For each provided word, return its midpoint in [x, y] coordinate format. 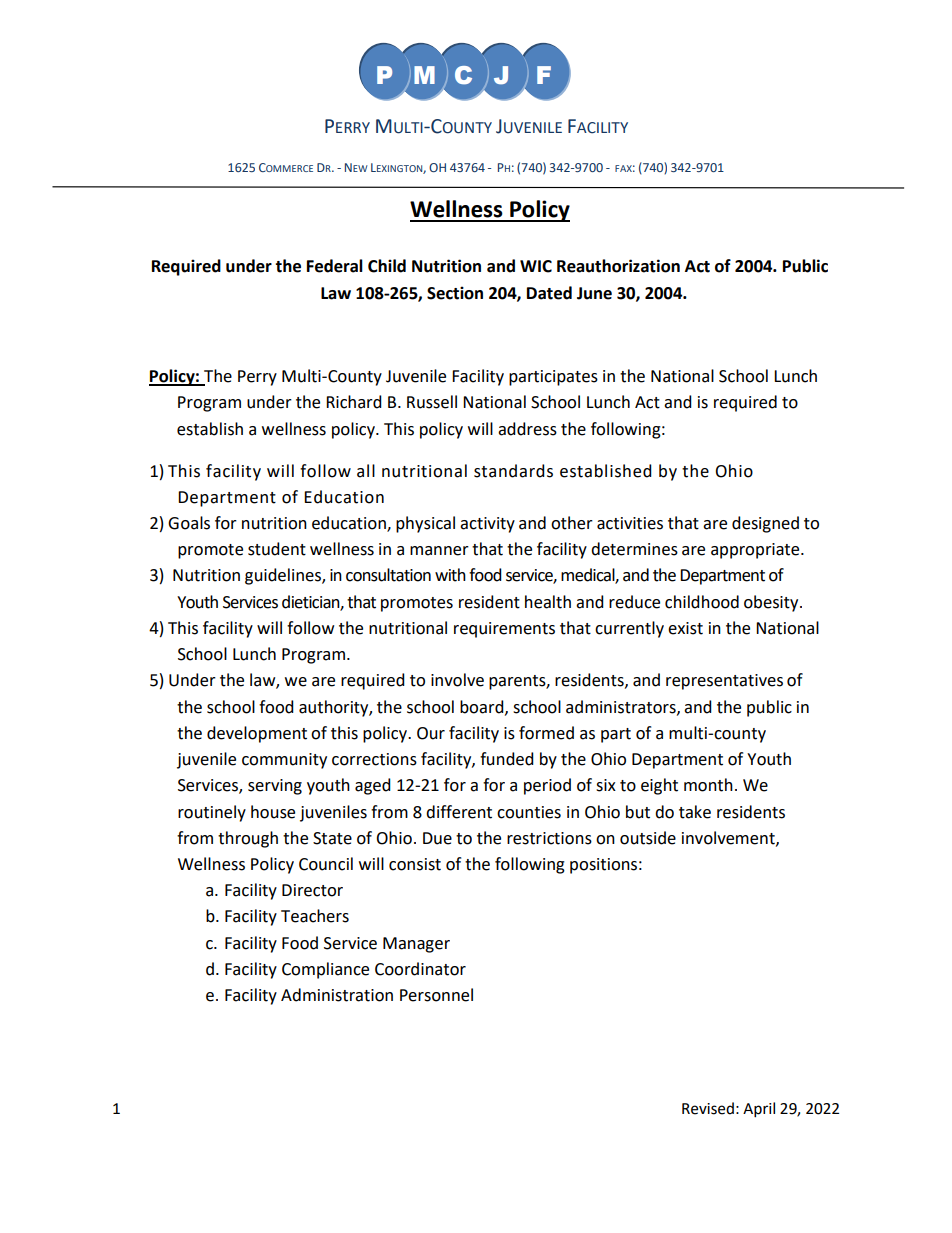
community [284, 761]
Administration [337, 995]
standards [513, 471]
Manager [416, 945]
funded [507, 759]
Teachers [315, 916]
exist [685, 628]
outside [648, 838]
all [366, 471]
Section [455, 293]
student [277, 549]
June [594, 293]
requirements [504, 630]
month [708, 785]
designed [765, 524]
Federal [335, 266]
